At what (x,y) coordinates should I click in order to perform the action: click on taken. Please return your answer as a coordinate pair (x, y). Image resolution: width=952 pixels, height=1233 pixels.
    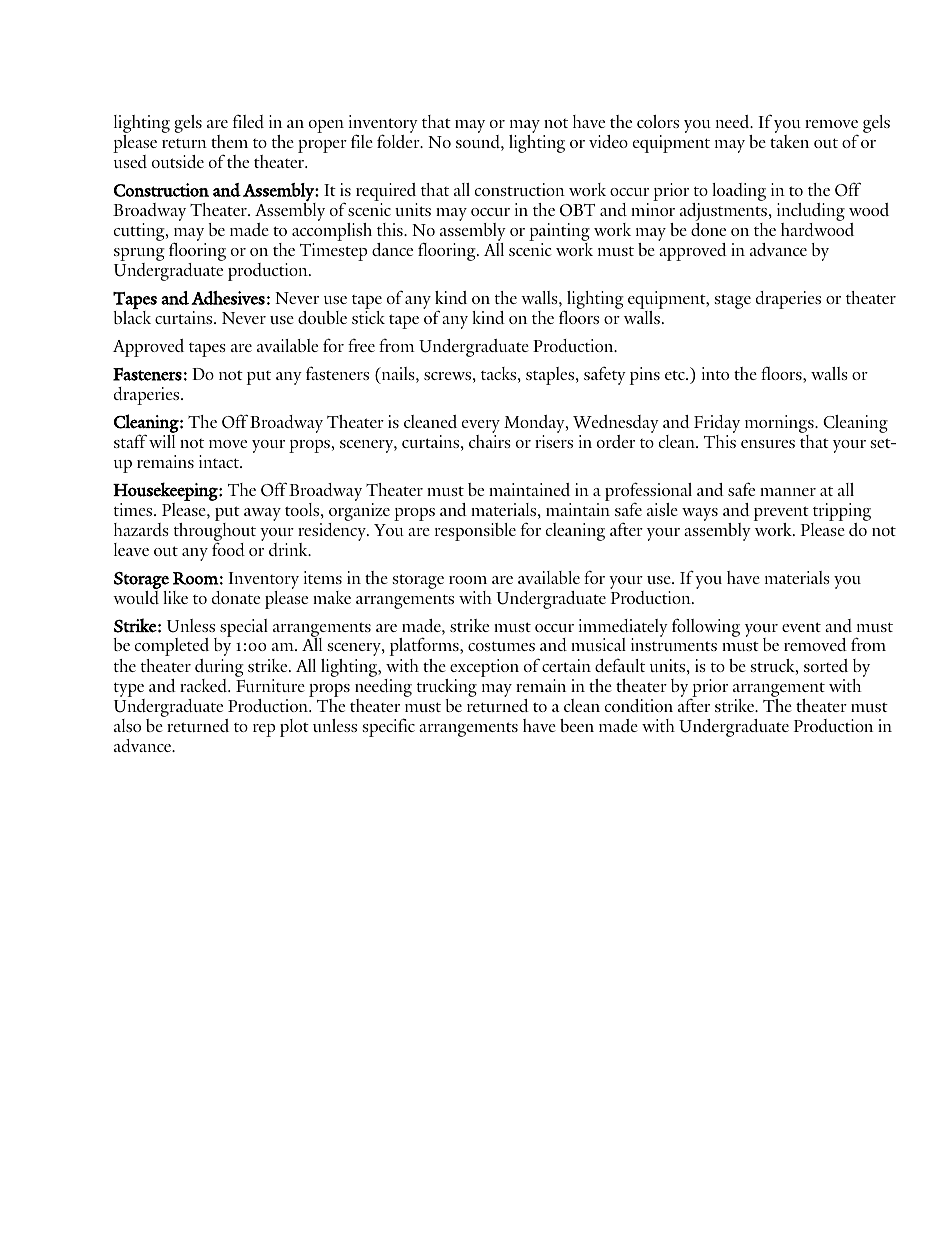
    Looking at the image, I should click on (789, 141).
